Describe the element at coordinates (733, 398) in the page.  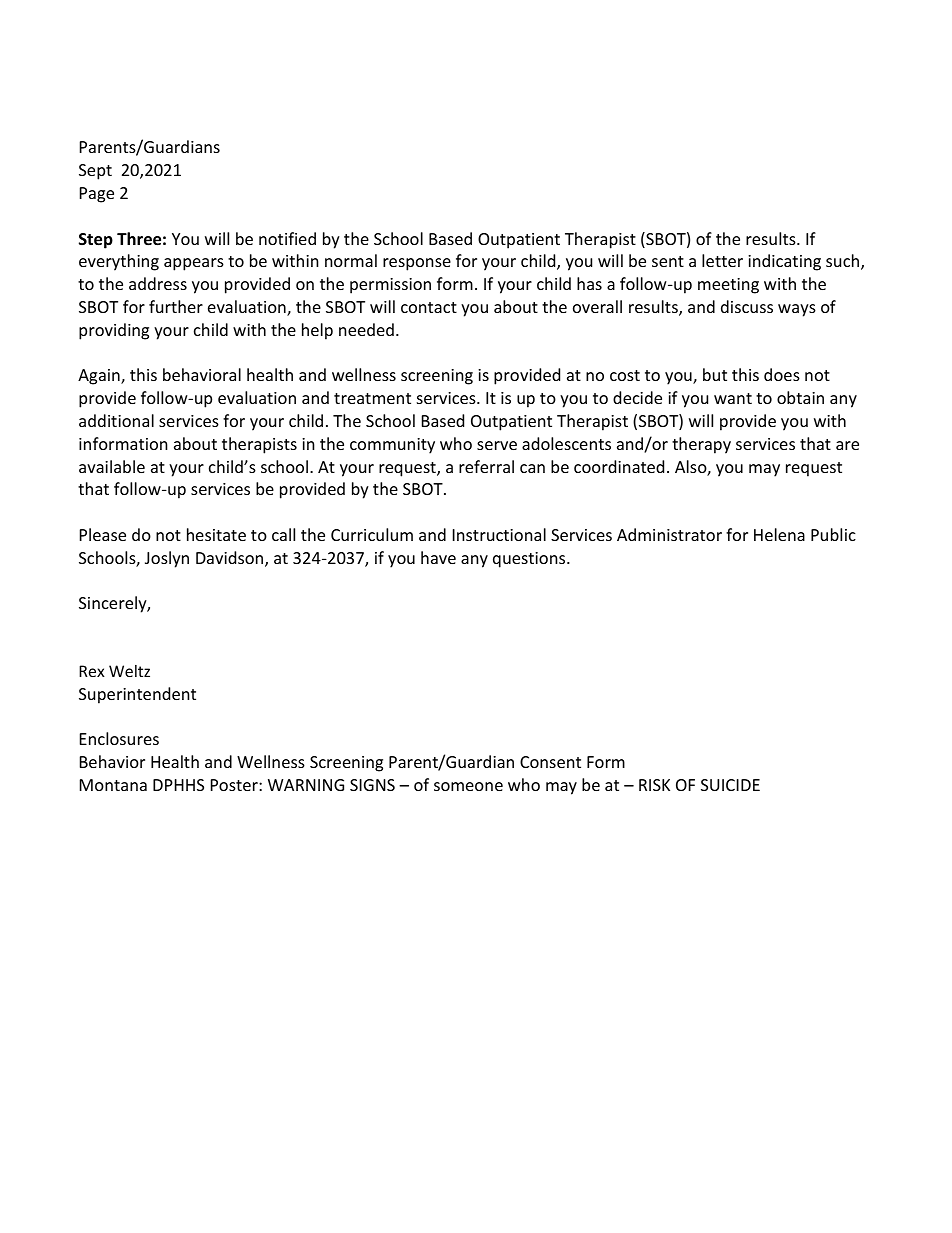
I see `want` at that location.
